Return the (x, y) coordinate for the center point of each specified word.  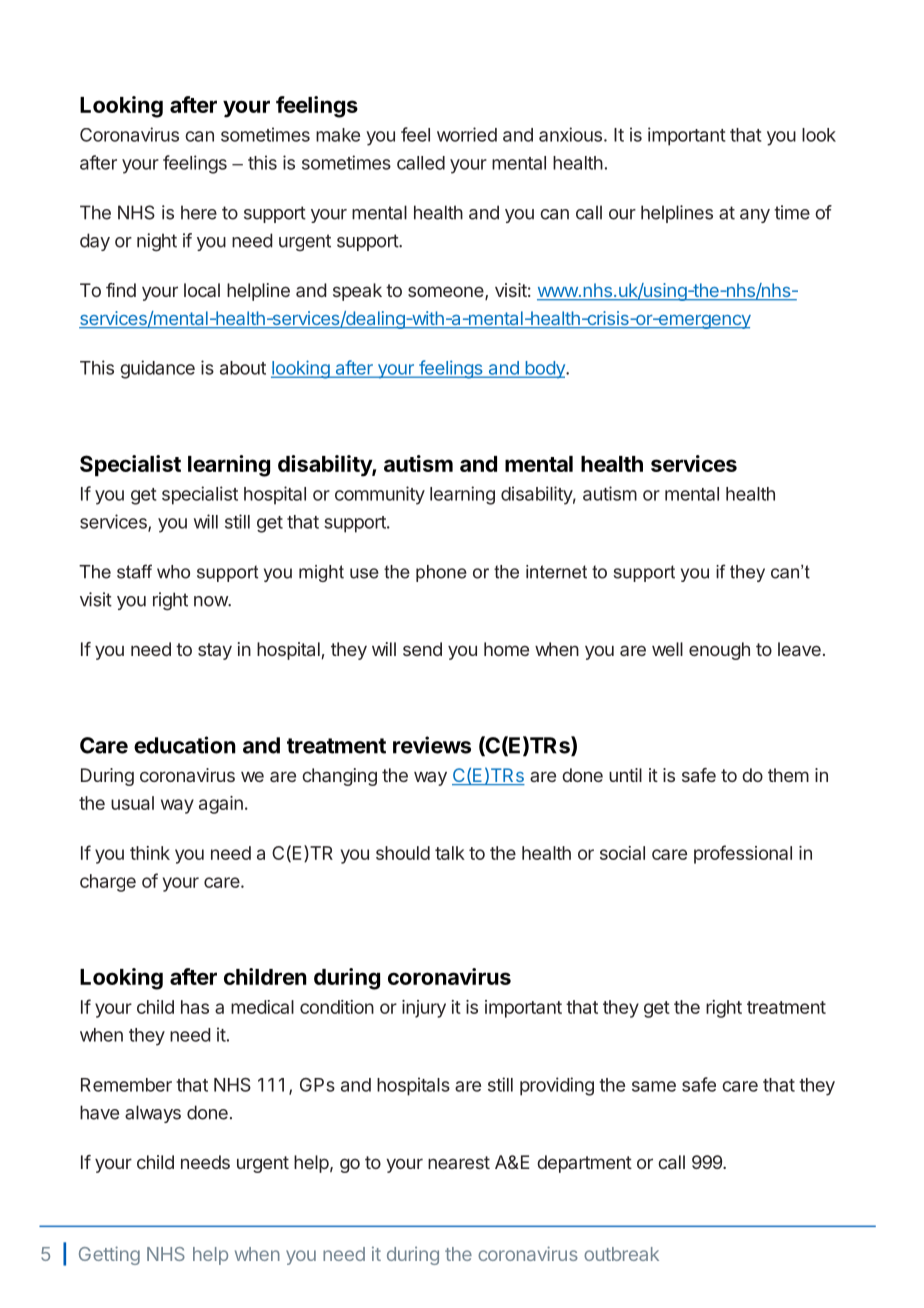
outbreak (621, 1254)
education (185, 745)
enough (719, 651)
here (199, 212)
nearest (459, 1162)
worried (467, 134)
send (422, 649)
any (755, 216)
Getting (109, 1255)
